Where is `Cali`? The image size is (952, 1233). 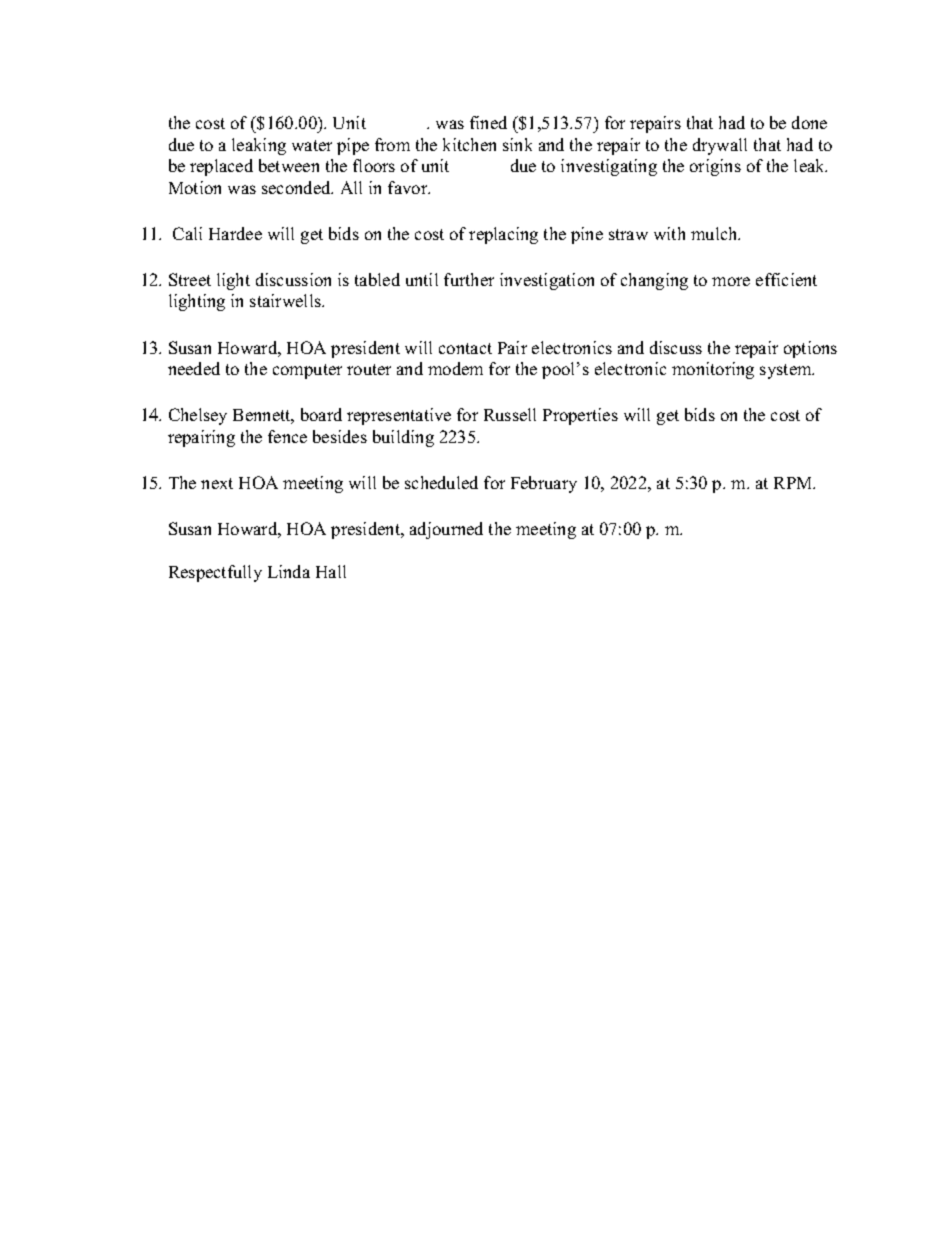 Cali is located at coordinates (187, 233).
